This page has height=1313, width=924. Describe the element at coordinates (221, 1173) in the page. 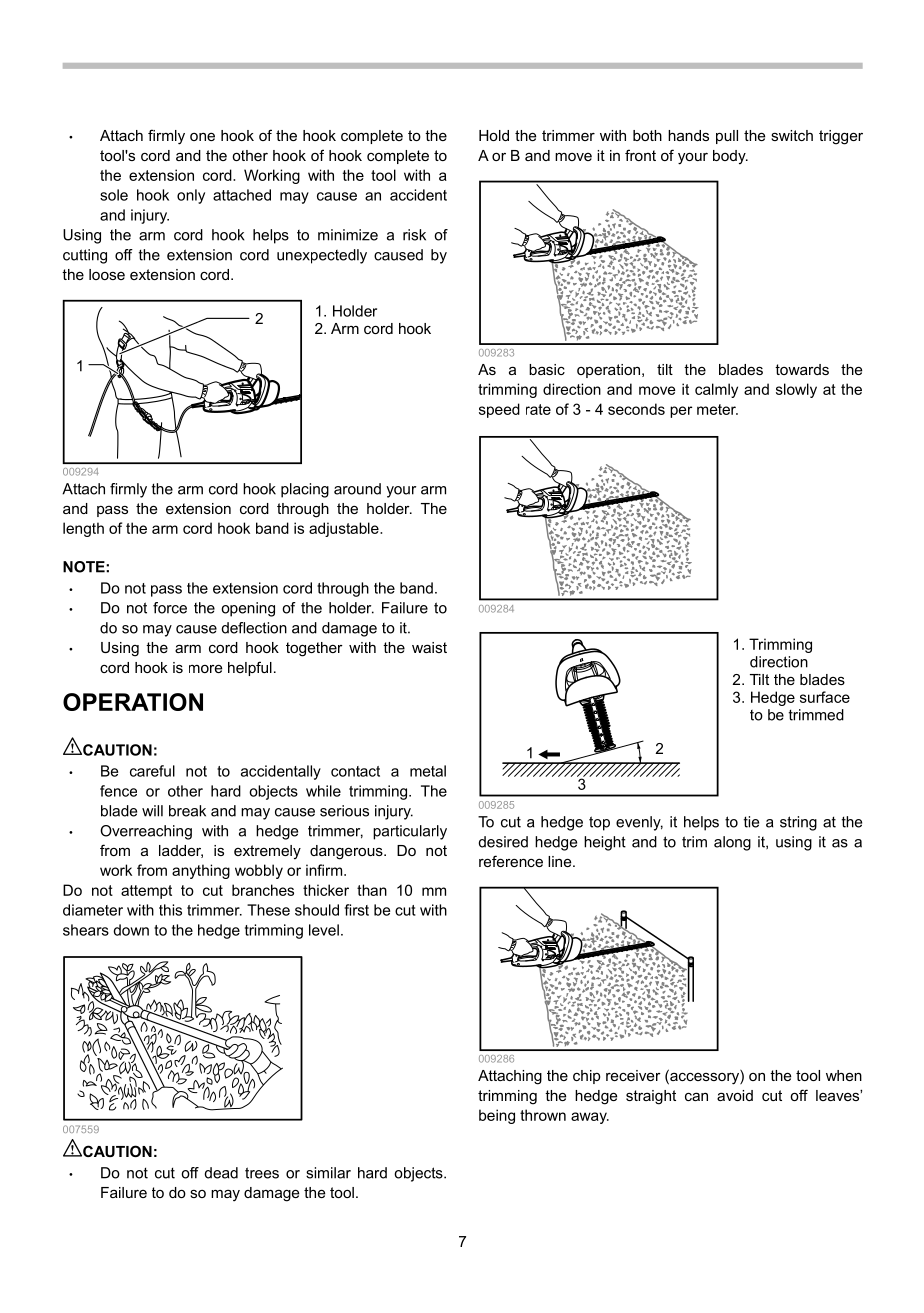

I see `dead` at that location.
